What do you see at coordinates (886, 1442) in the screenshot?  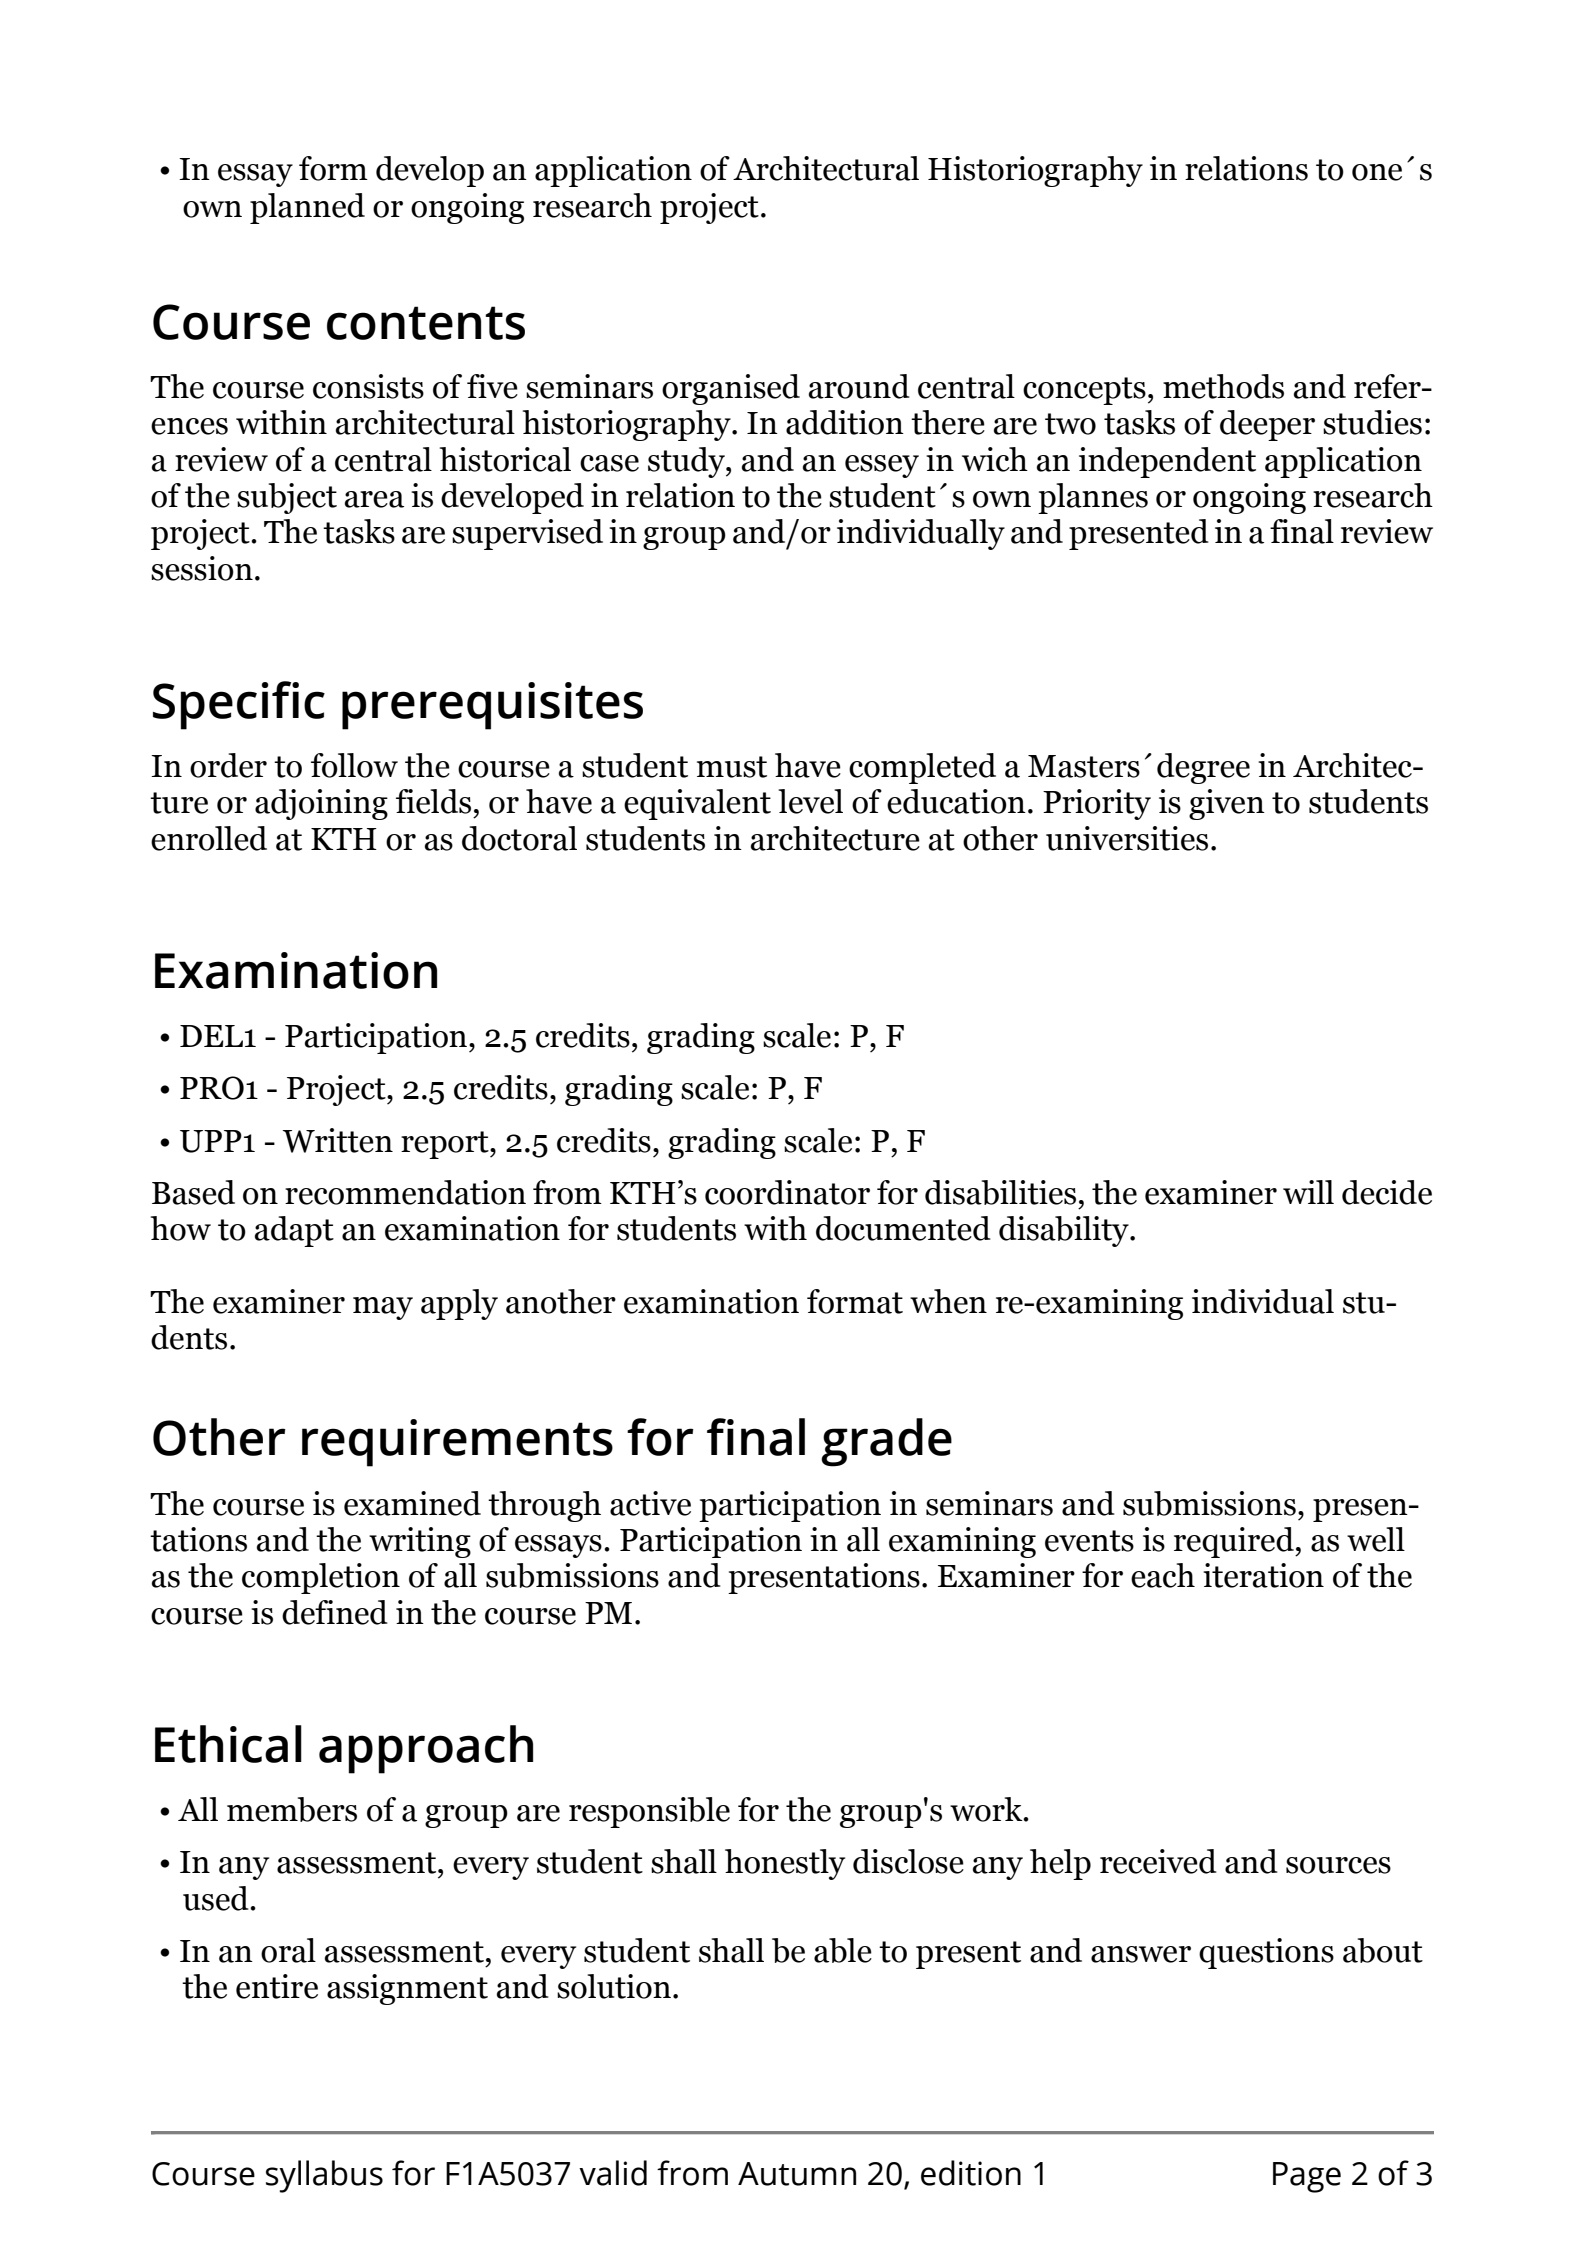 I see `grade` at bounding box center [886, 1442].
